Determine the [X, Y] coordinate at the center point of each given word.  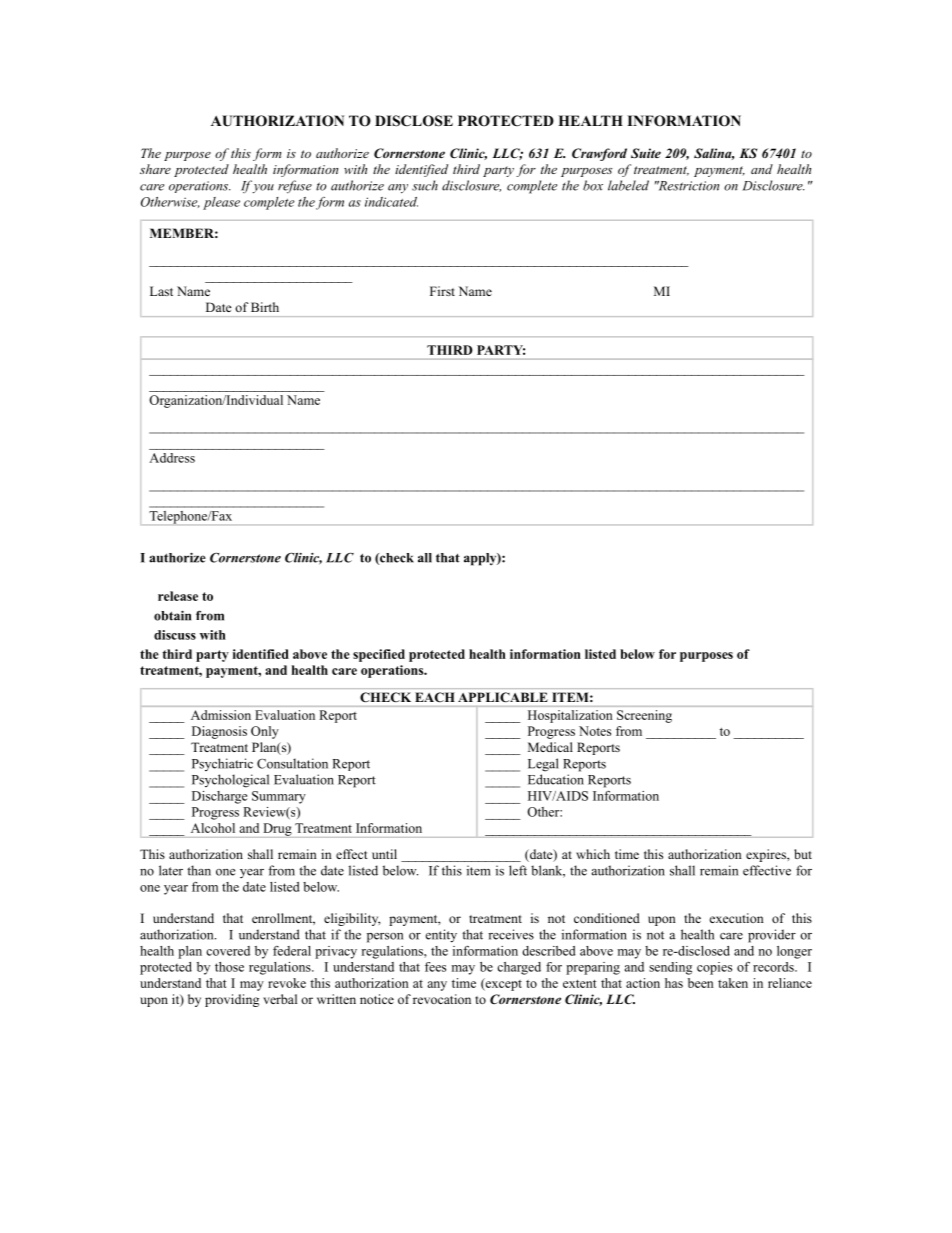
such [425, 185]
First [442, 291]
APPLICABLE [502, 697]
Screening [644, 716]
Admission [221, 715]
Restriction [687, 186]
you [263, 188]
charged [519, 968]
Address [172, 458]
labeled [628, 185]
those [229, 967]
